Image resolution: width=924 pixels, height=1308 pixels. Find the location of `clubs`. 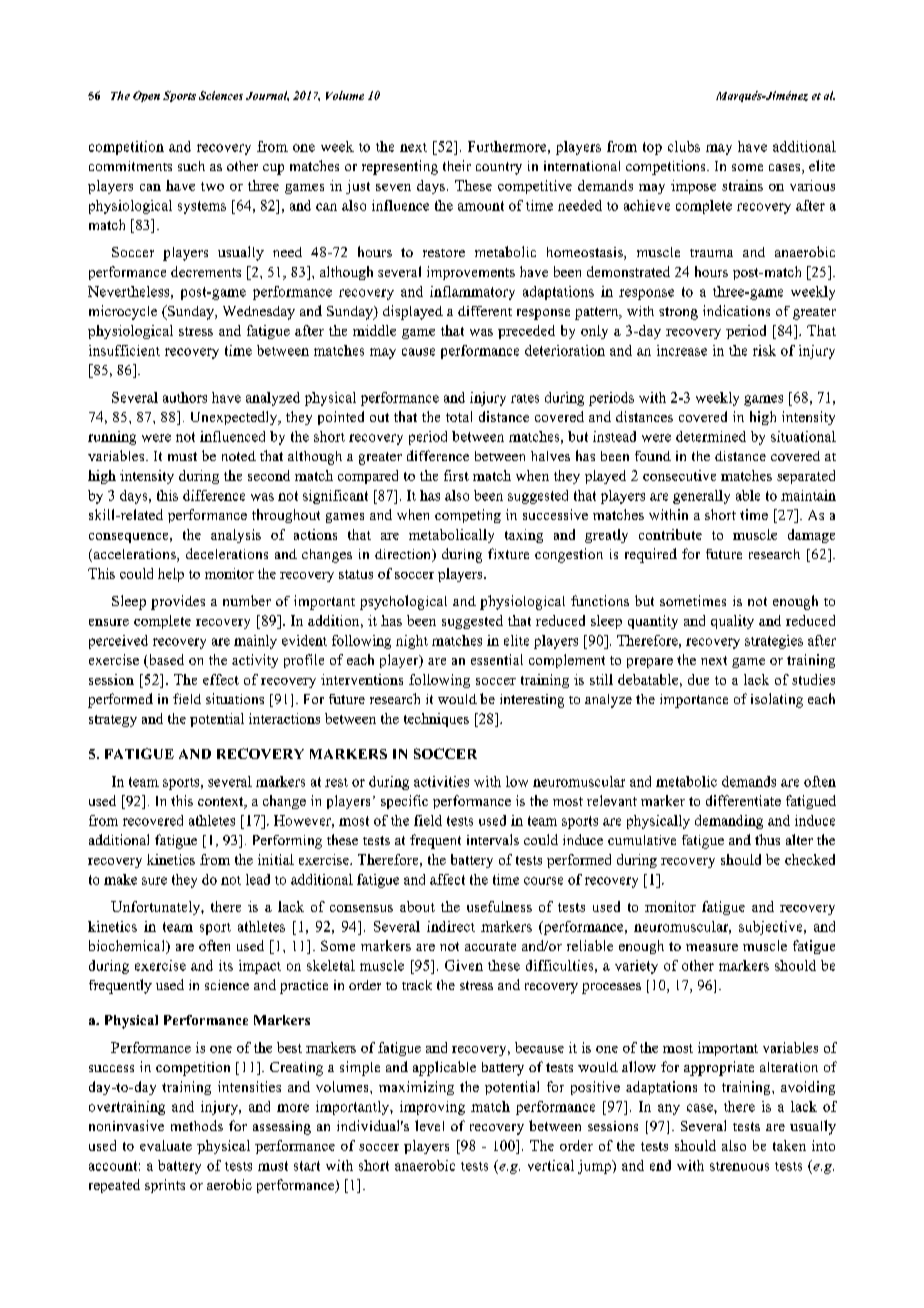

clubs is located at coordinates (684, 146).
